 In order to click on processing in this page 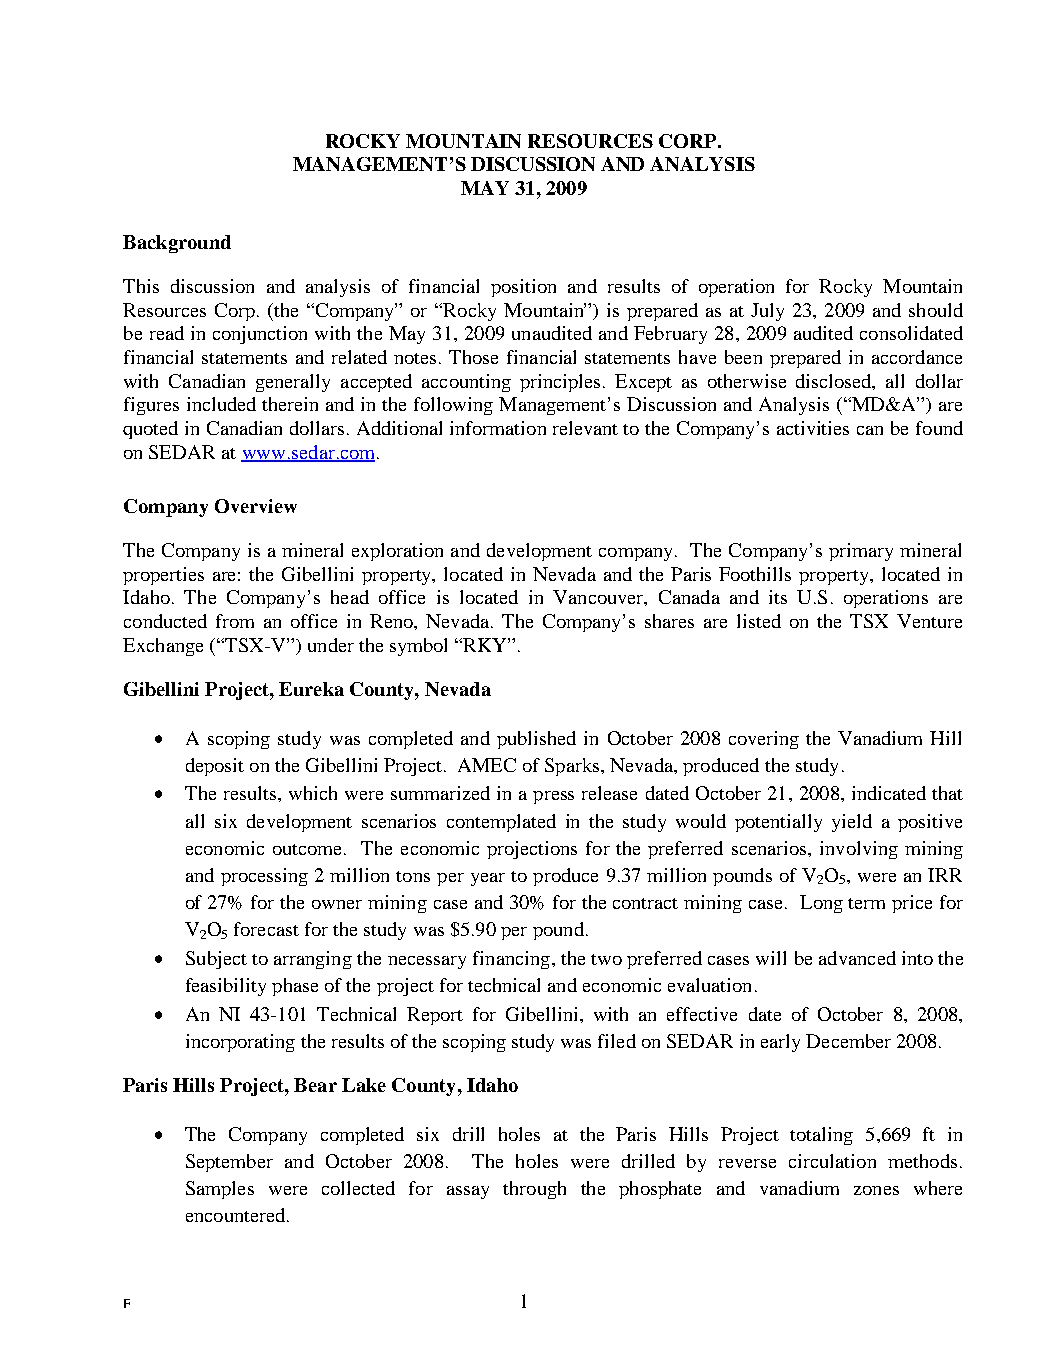, I will do `click(264, 877)`.
